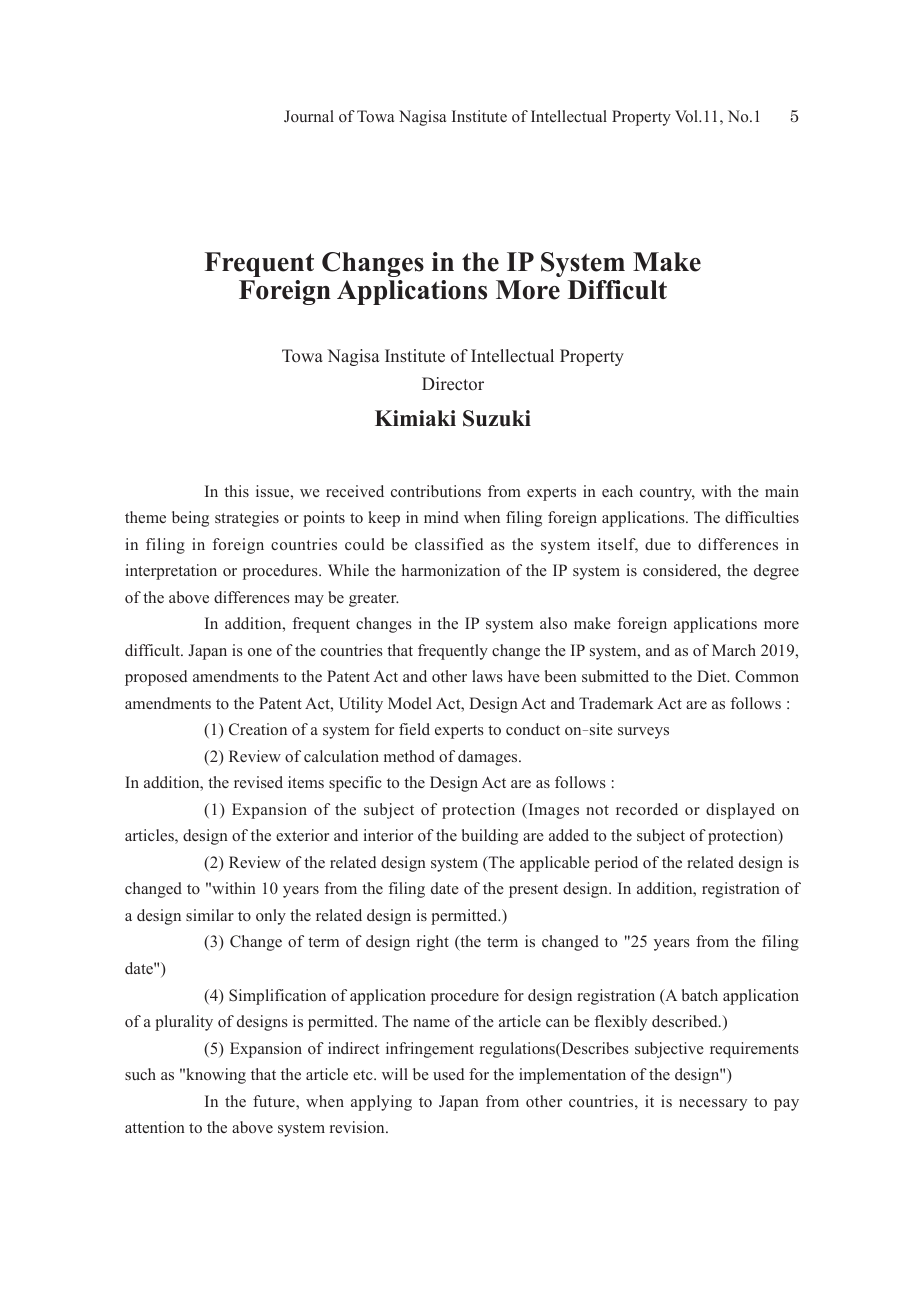 This document has width=924, height=1311. Describe the element at coordinates (497, 418) in the document. I see `Suzuki` at that location.
